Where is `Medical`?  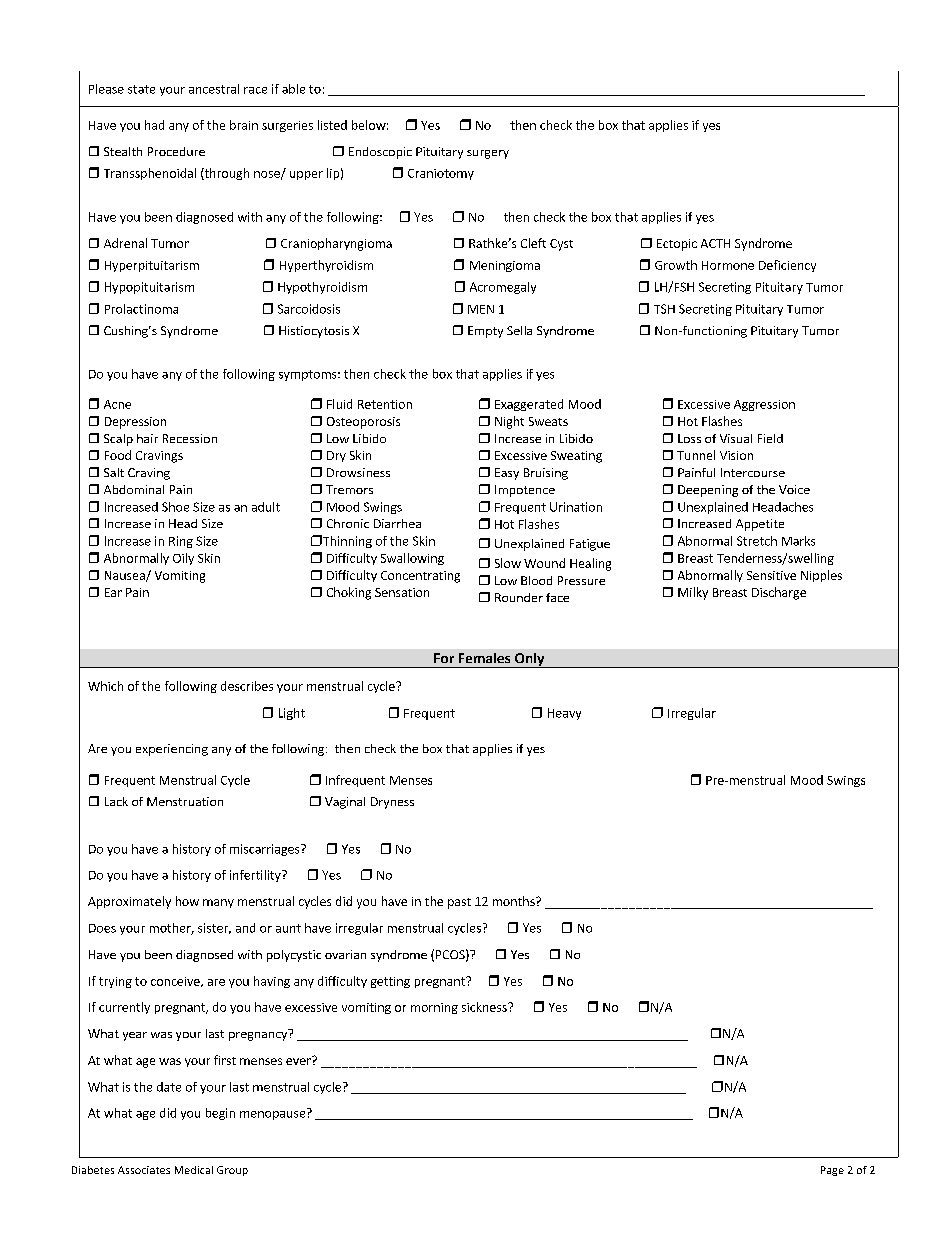 Medical is located at coordinates (194, 1170).
